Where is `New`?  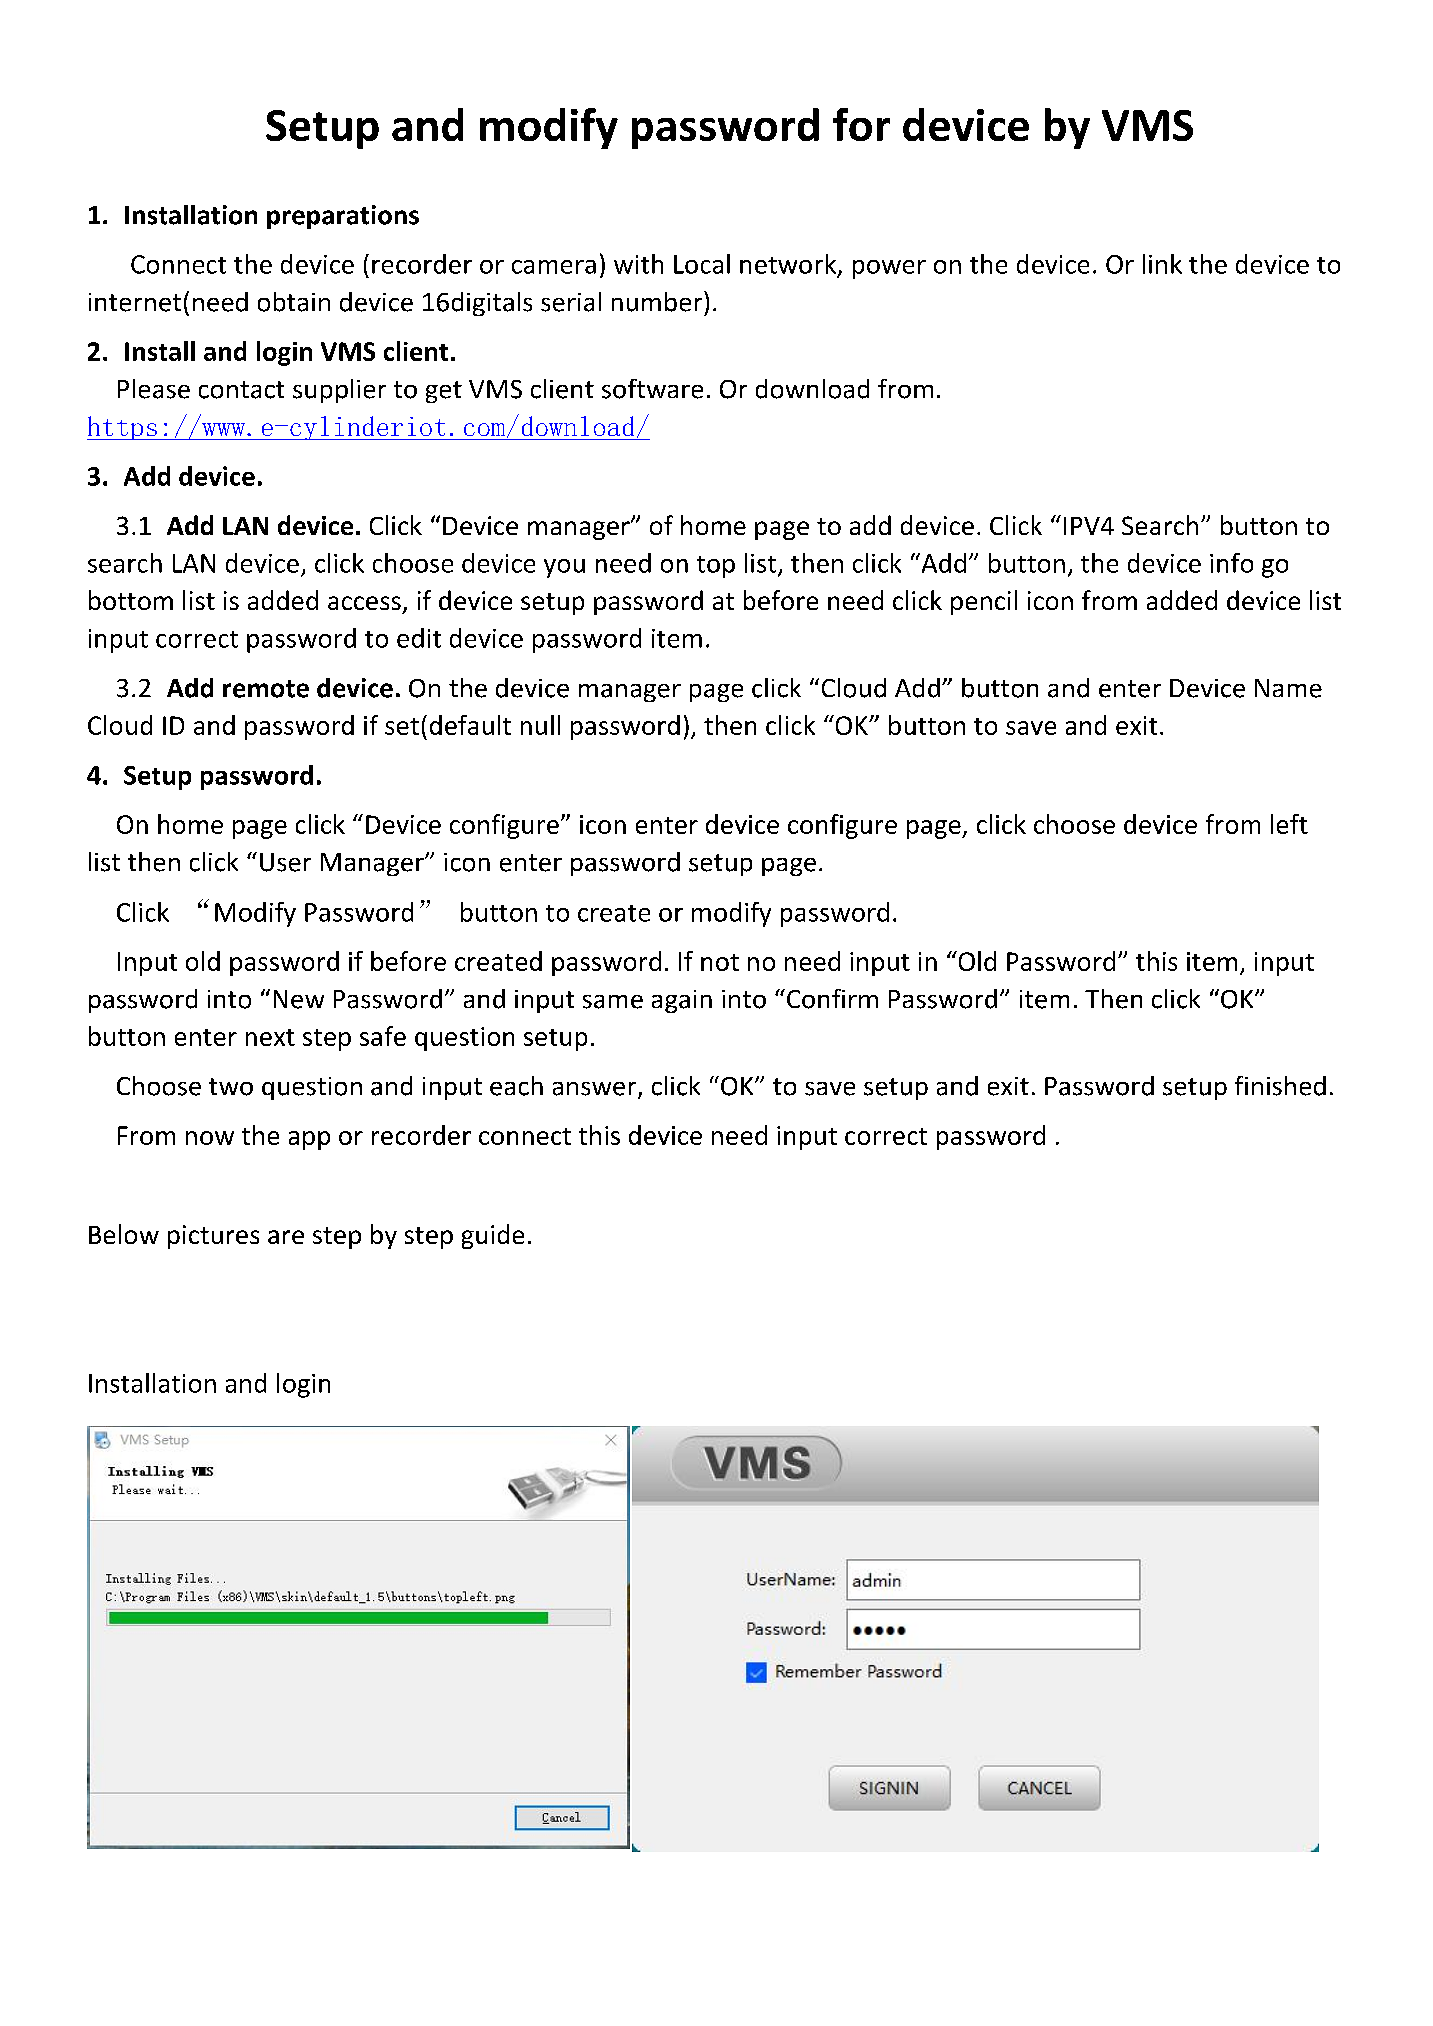
New is located at coordinates (299, 999).
